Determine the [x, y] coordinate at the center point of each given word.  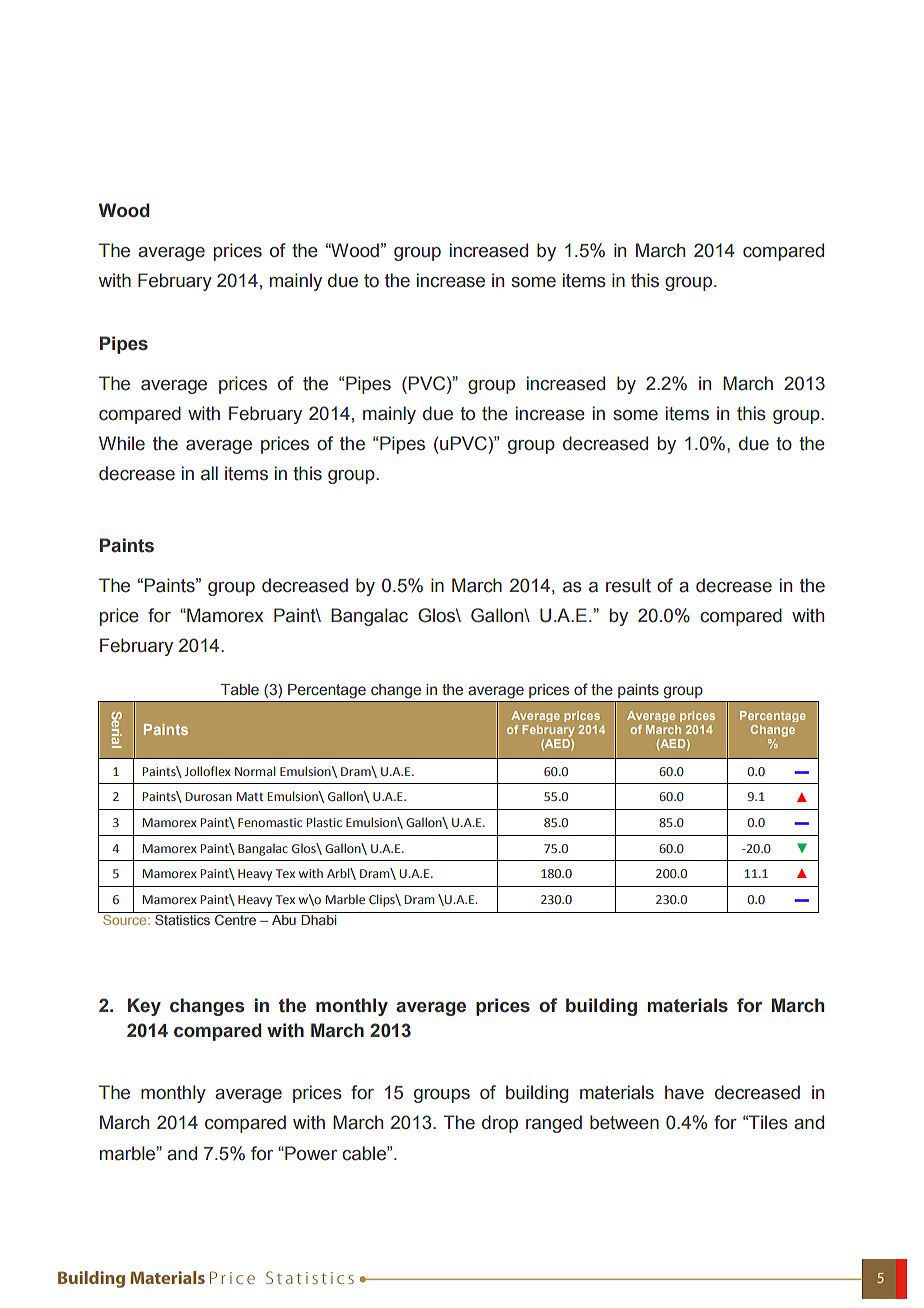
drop [500, 1124]
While [122, 443]
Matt [250, 796]
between [624, 1122]
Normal [255, 771]
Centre [235, 920]
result [628, 585]
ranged [554, 1124]
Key [144, 1007]
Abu [284, 920]
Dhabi [318, 920]
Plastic [324, 822]
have [684, 1092]
